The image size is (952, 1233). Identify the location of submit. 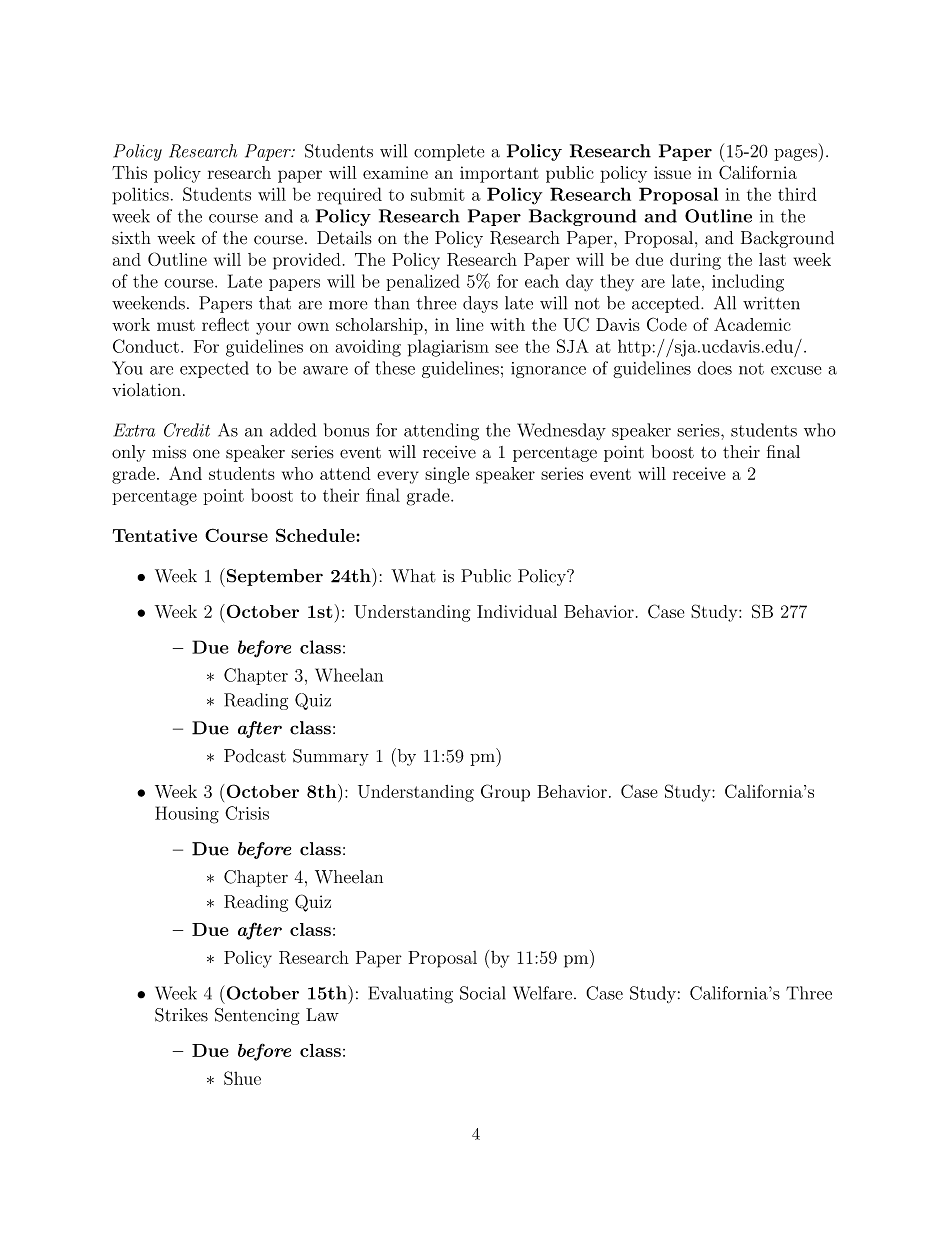
(438, 194).
